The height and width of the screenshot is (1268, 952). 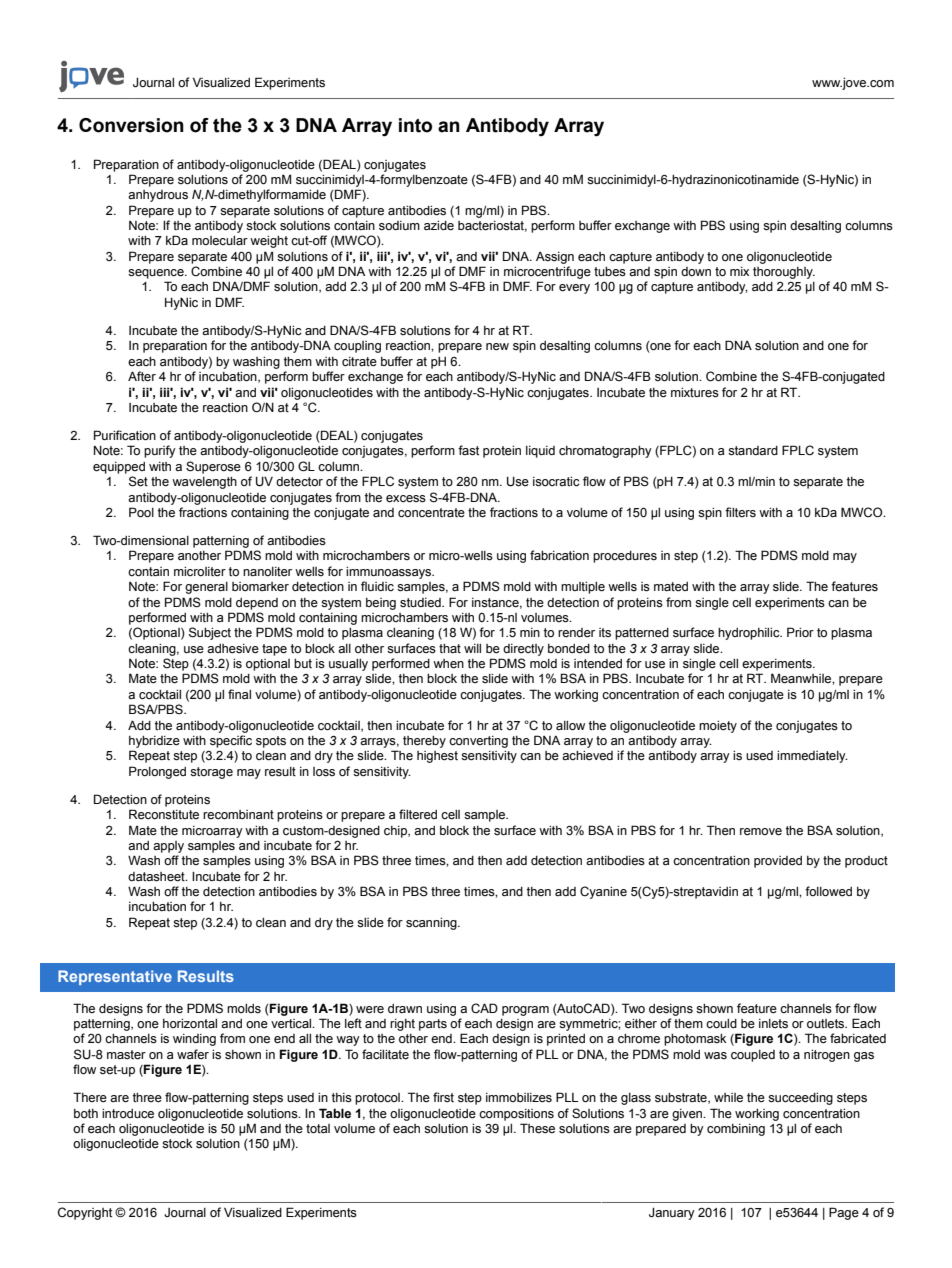 I want to click on introduce, so click(x=128, y=1114).
